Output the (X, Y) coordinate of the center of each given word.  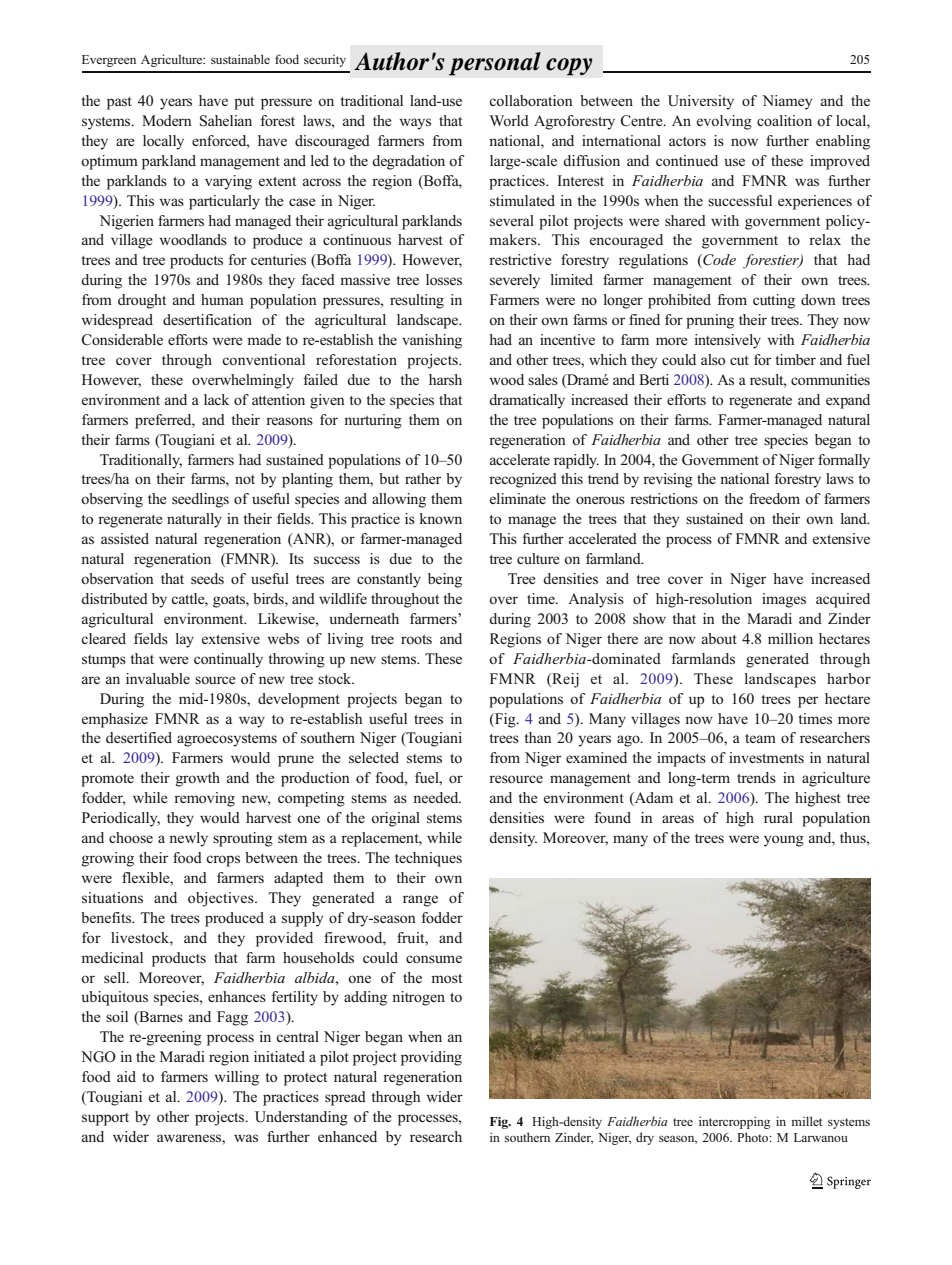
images (784, 600)
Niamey (787, 102)
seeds (207, 578)
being (445, 580)
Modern (167, 120)
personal (495, 64)
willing (236, 1078)
